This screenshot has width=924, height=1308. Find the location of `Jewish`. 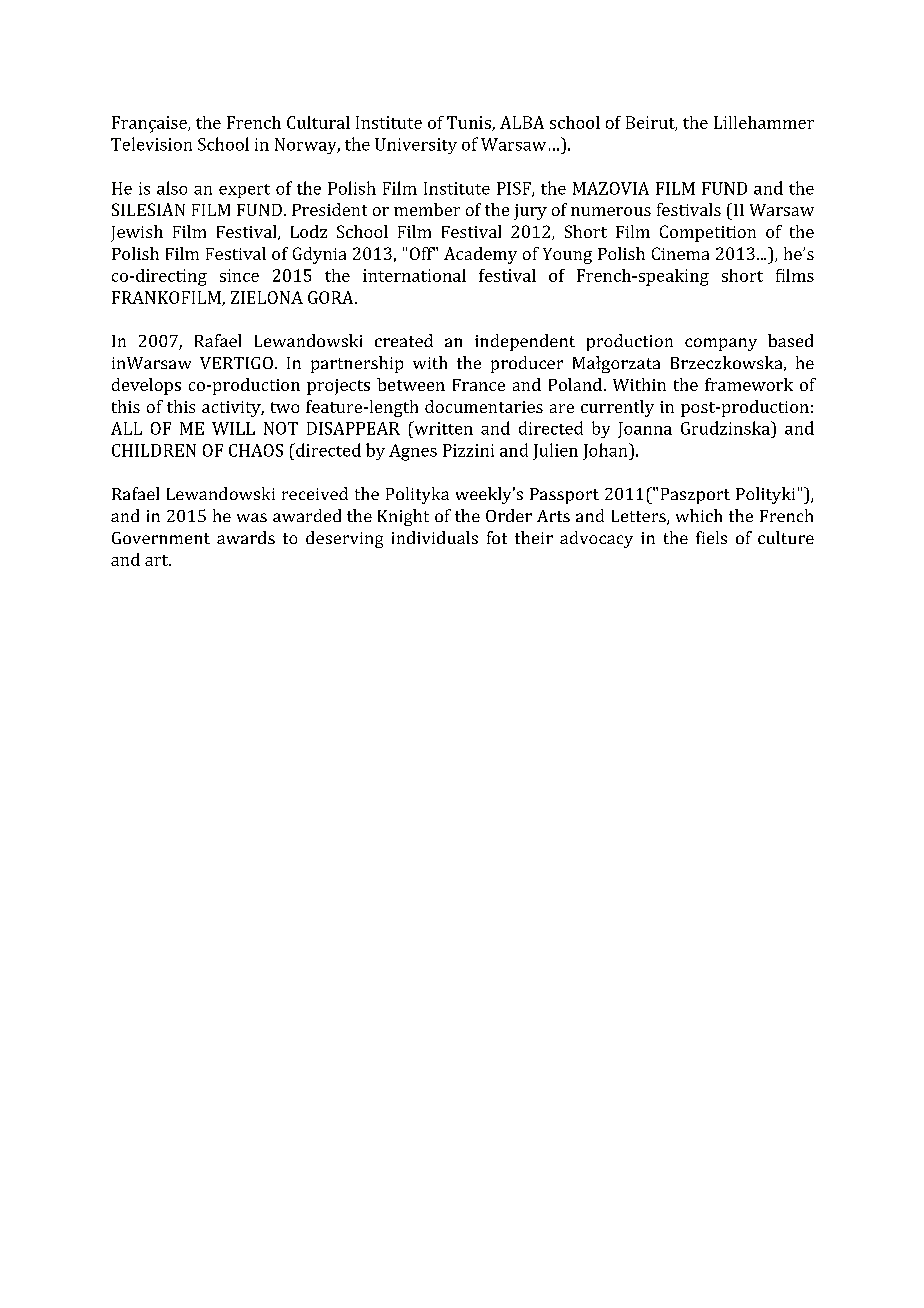

Jewish is located at coordinates (137, 233).
